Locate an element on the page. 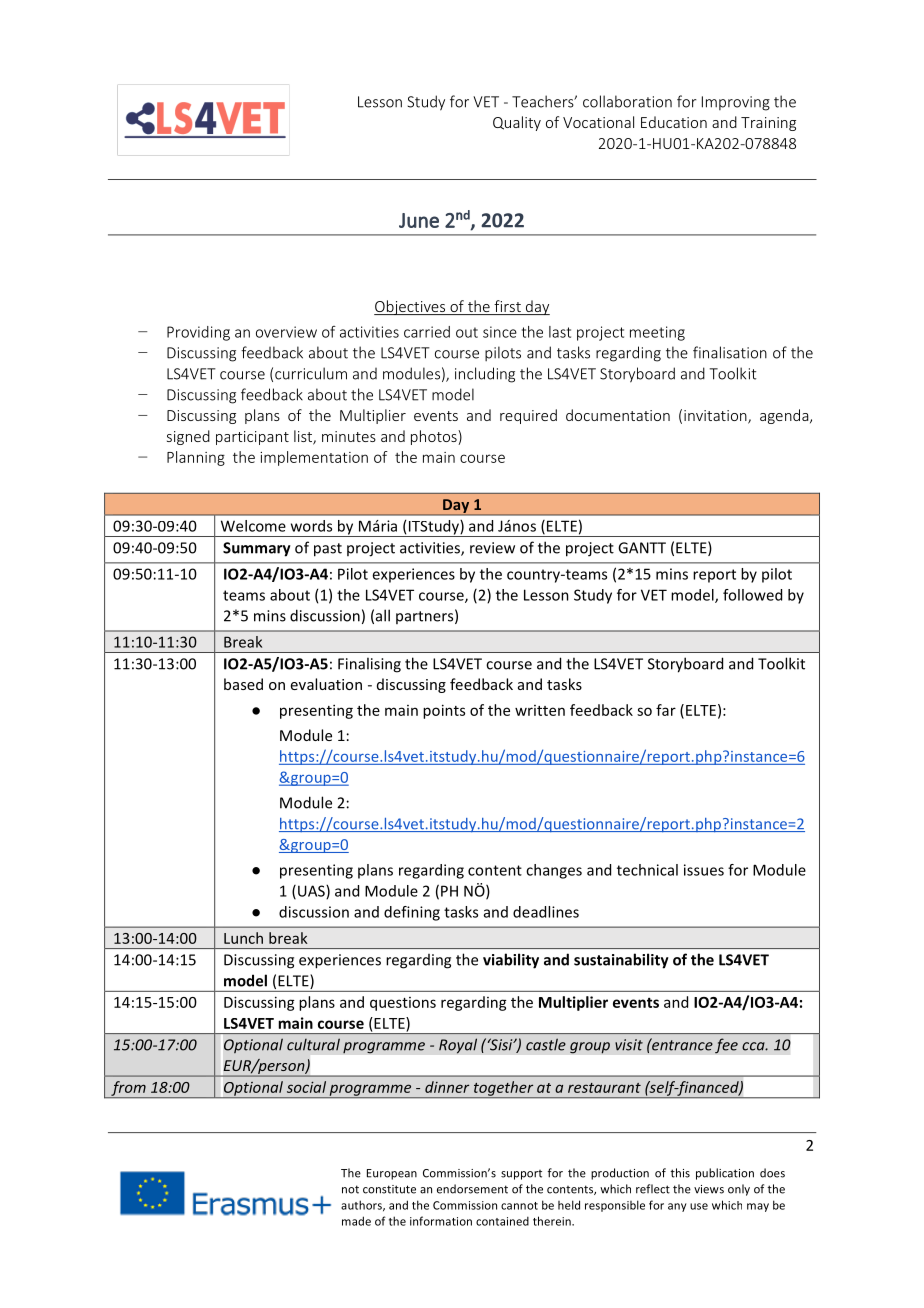  Providing is located at coordinates (198, 333).
